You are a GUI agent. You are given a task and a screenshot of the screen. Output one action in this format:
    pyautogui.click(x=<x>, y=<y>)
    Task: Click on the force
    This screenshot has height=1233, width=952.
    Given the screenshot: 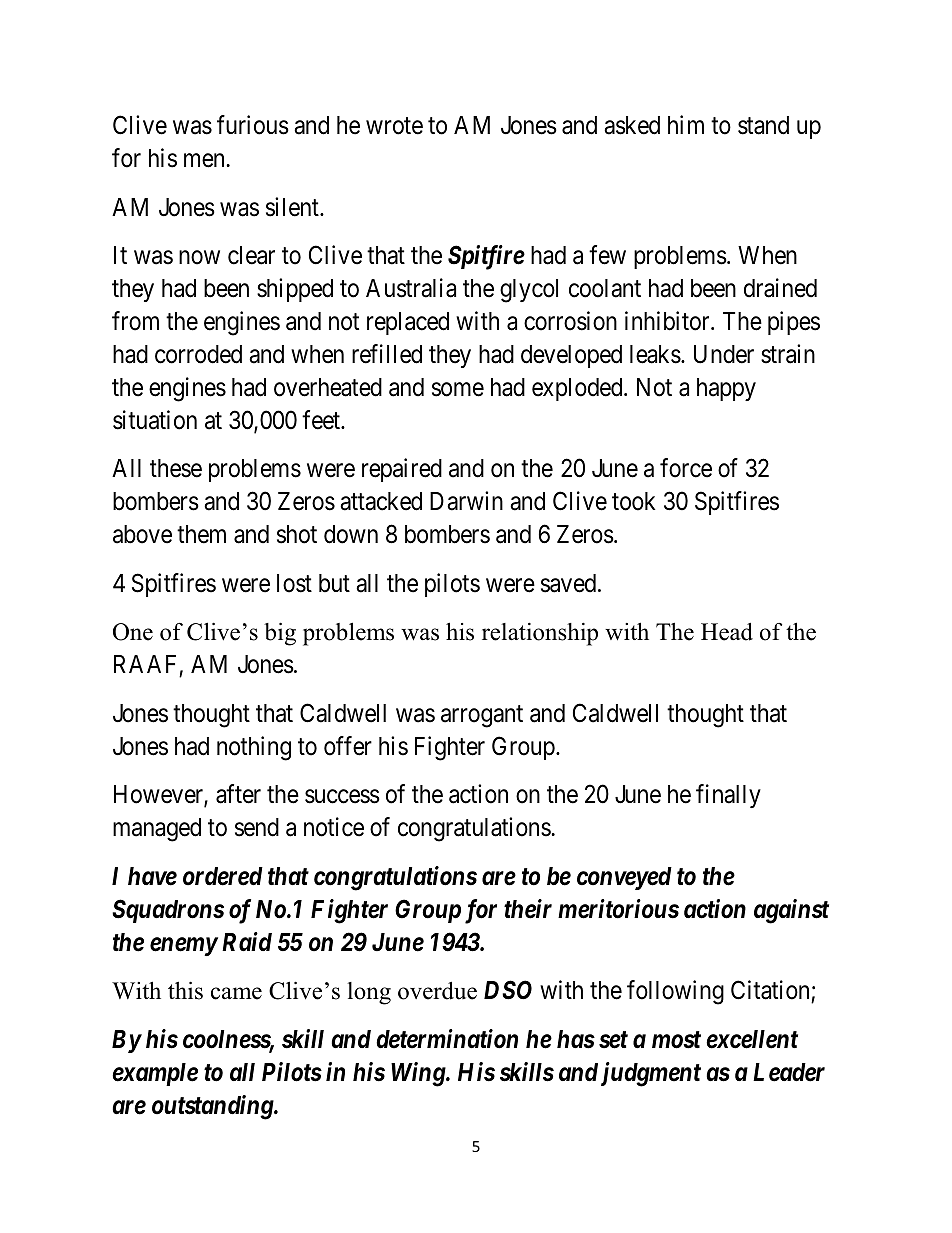 What is the action you would take?
    pyautogui.click(x=686, y=468)
